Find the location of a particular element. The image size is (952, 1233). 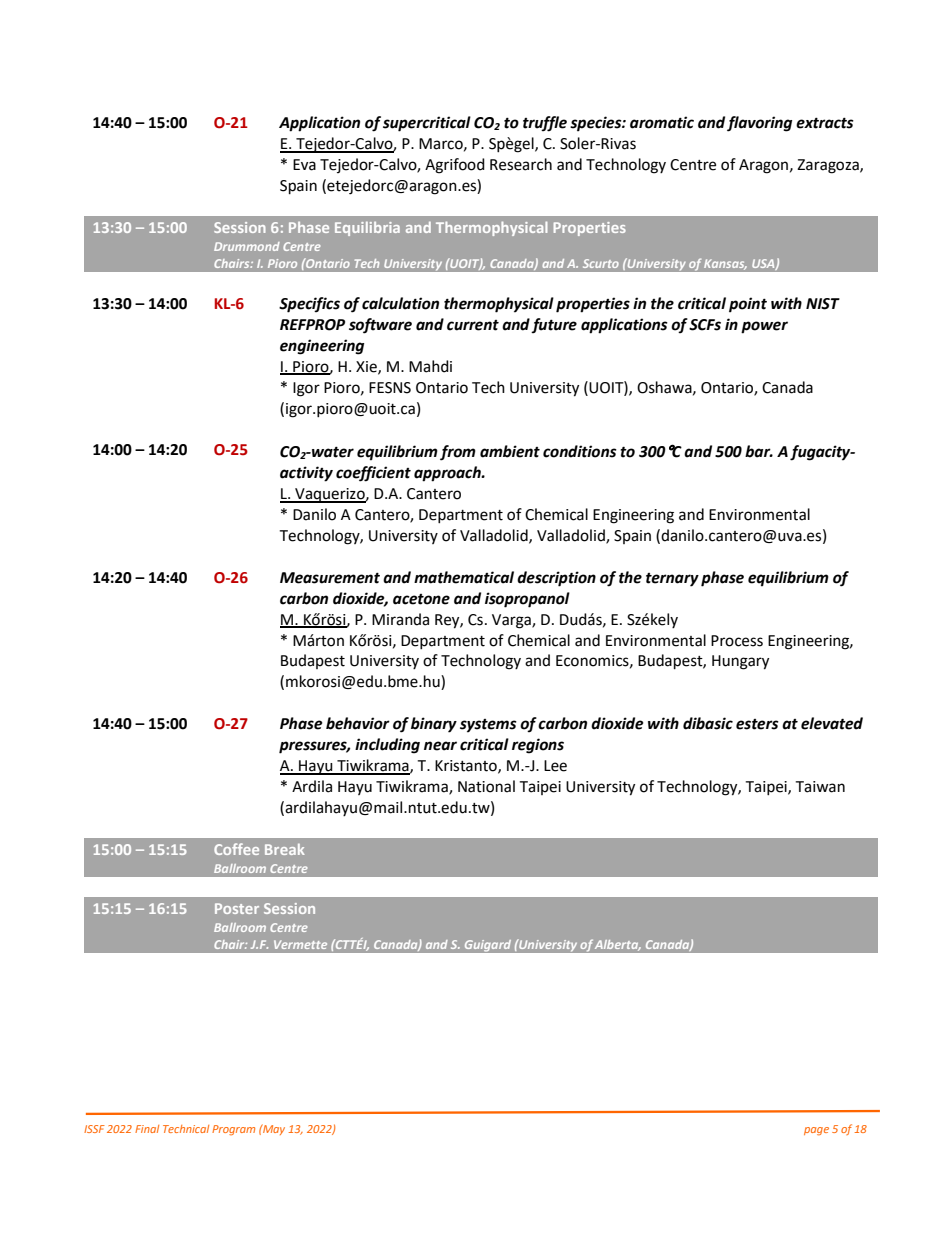

Measurement is located at coordinates (330, 578).
